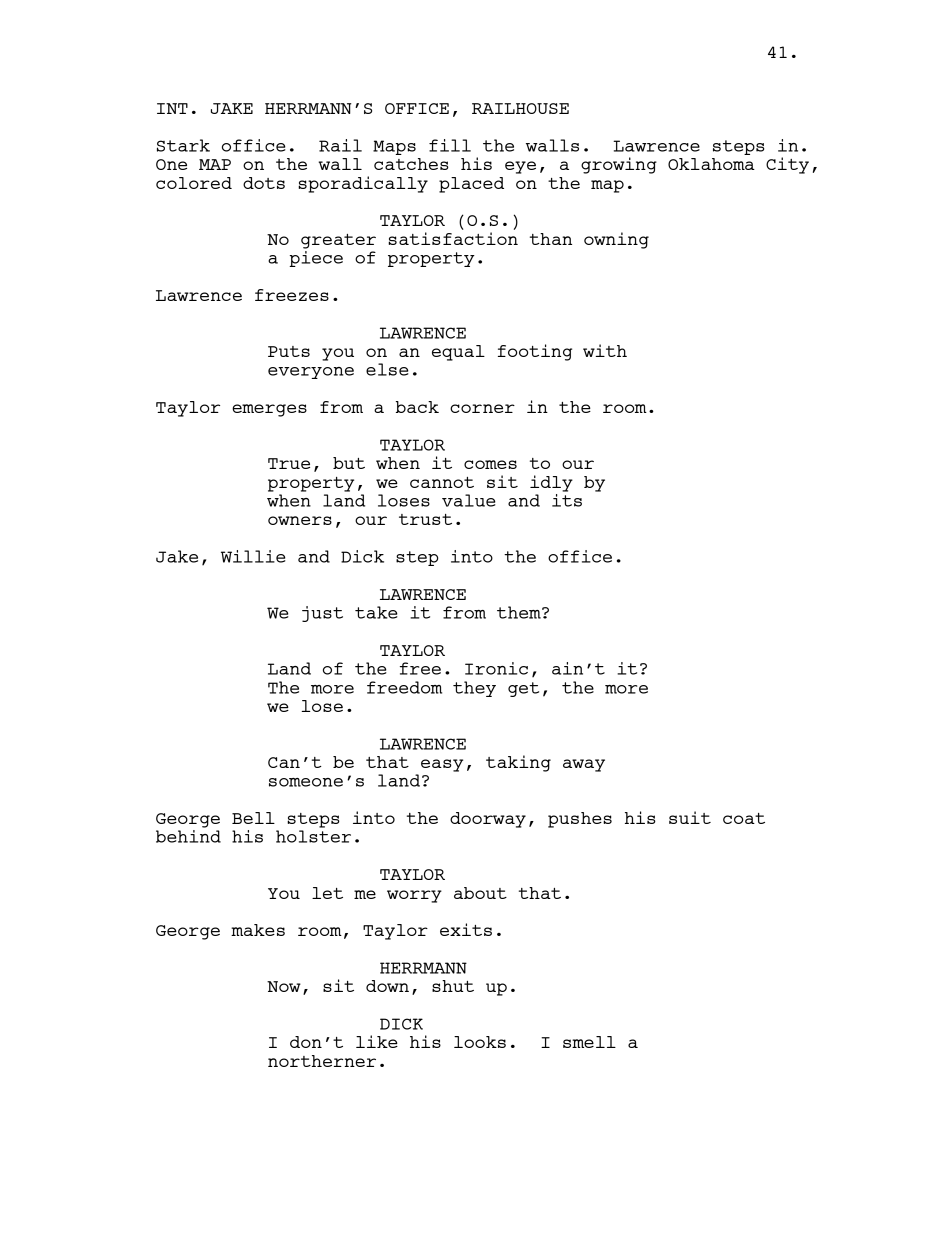 The image size is (952, 1233). Describe the element at coordinates (490, 464) in the screenshot. I see `comes` at that location.
